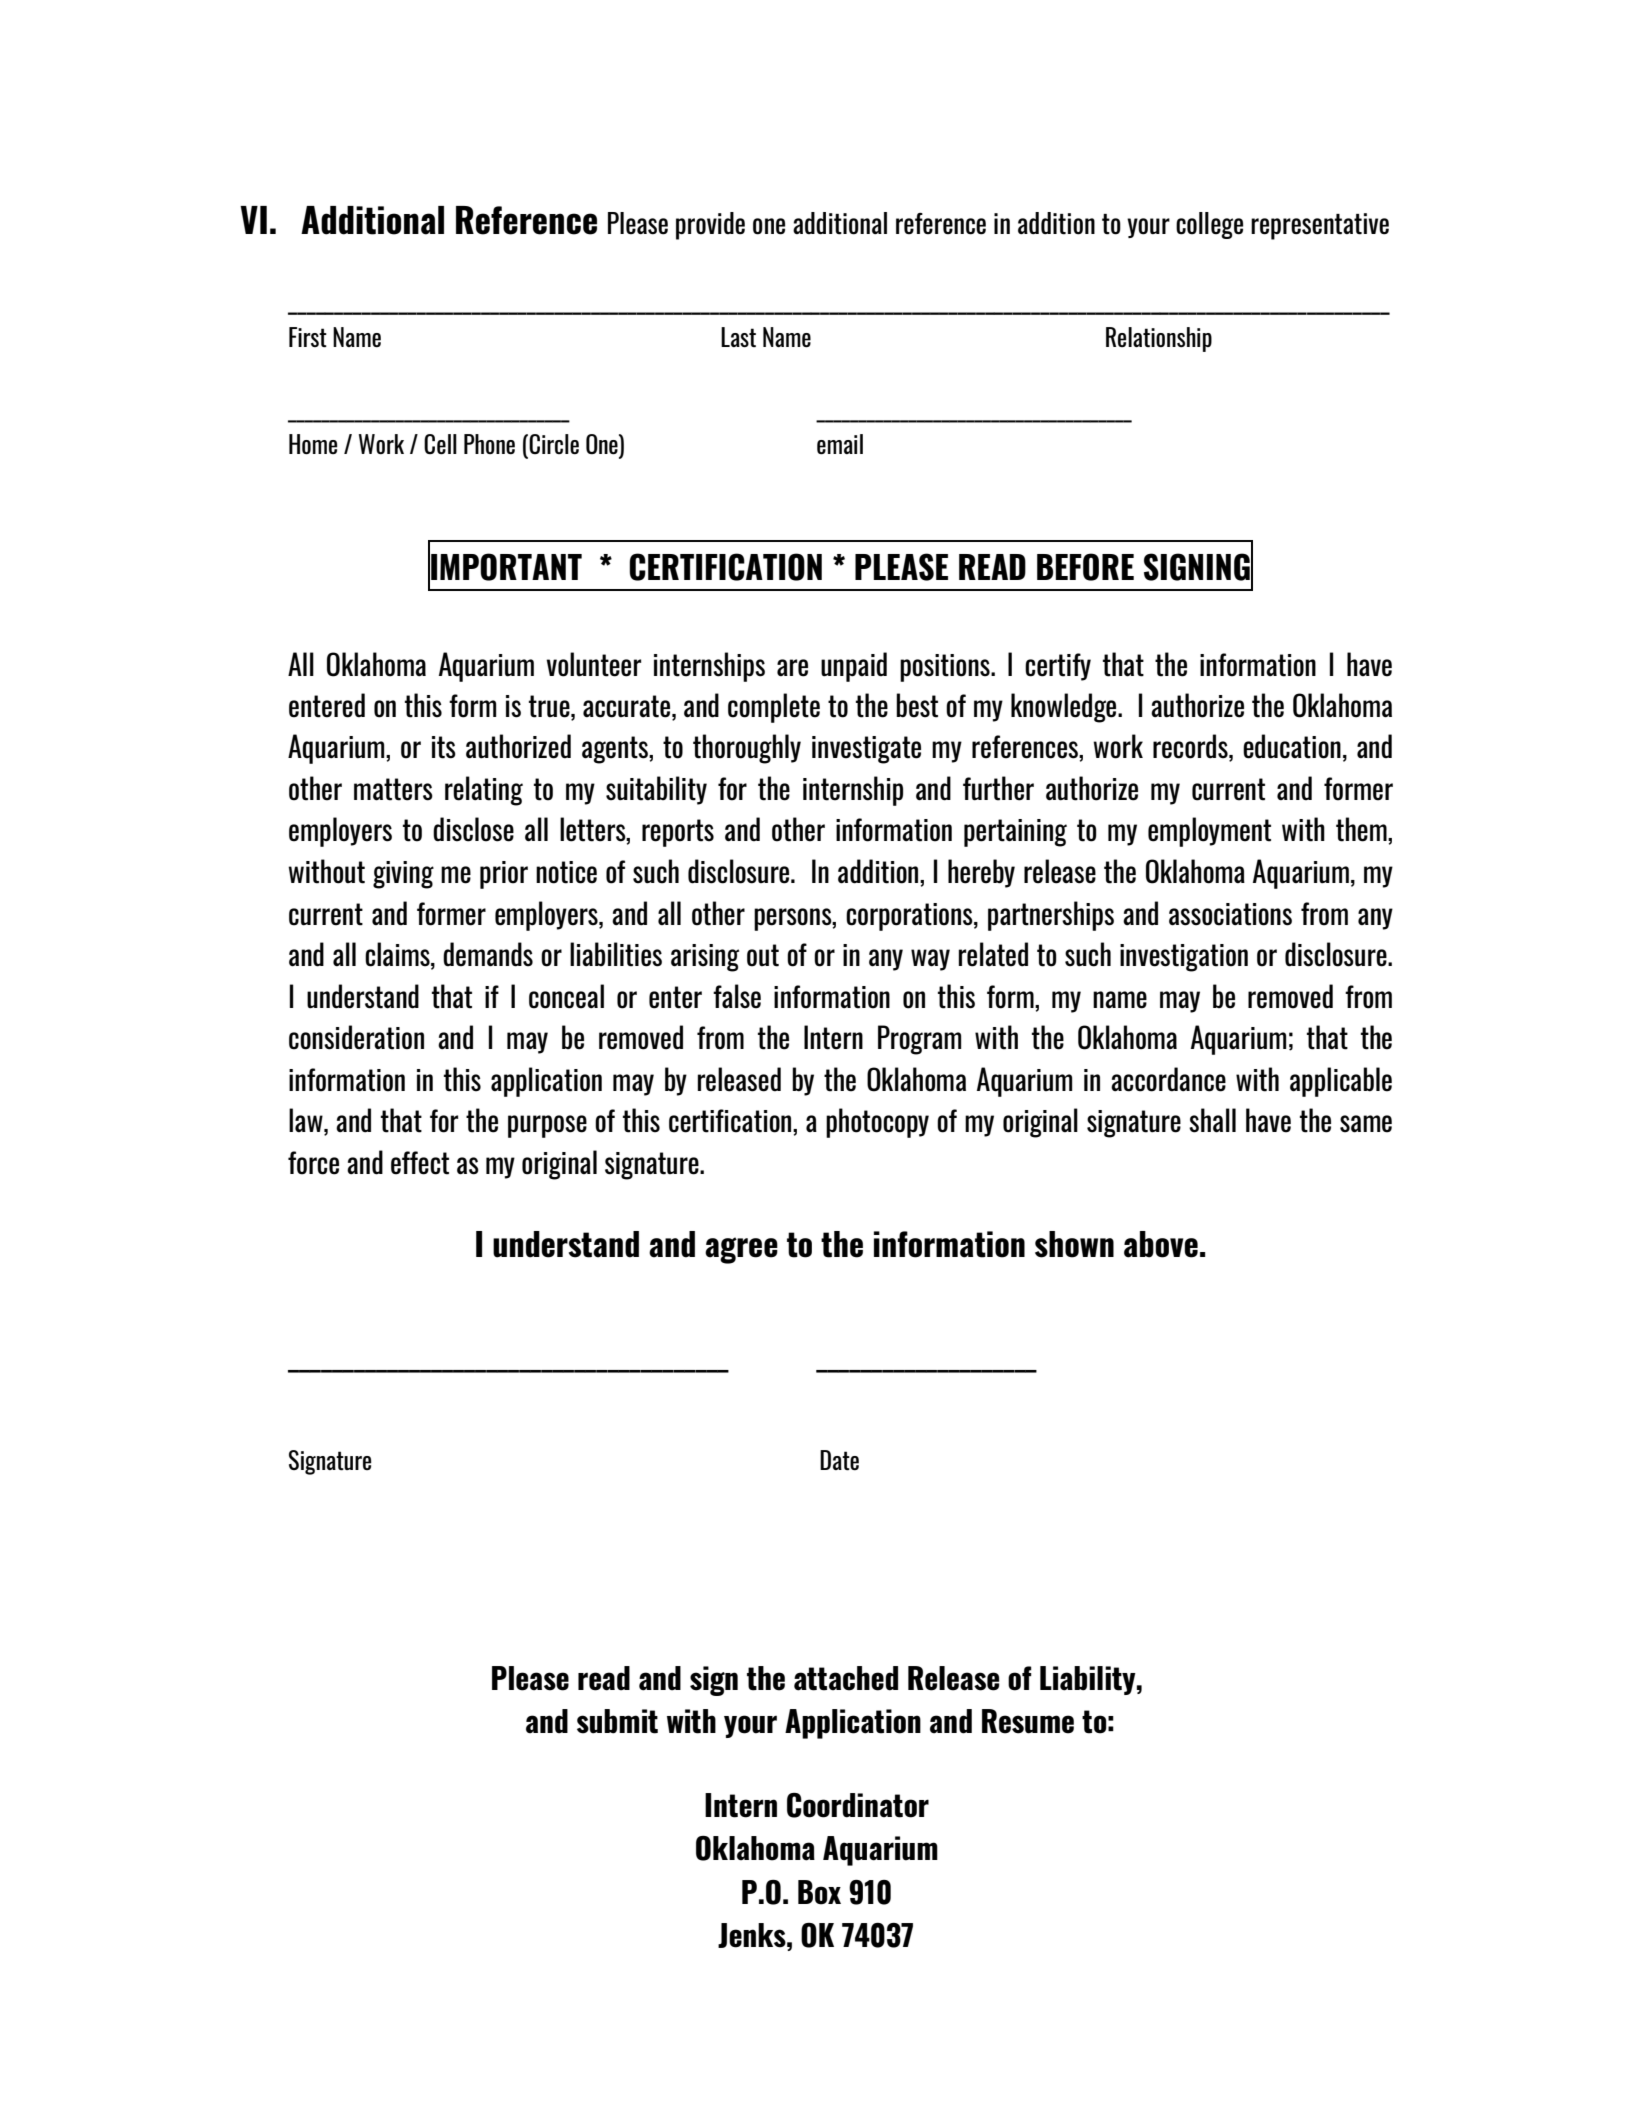 This screenshot has width=1633, height=2114. What do you see at coordinates (617, 1721) in the screenshot?
I see `submit` at bounding box center [617, 1721].
